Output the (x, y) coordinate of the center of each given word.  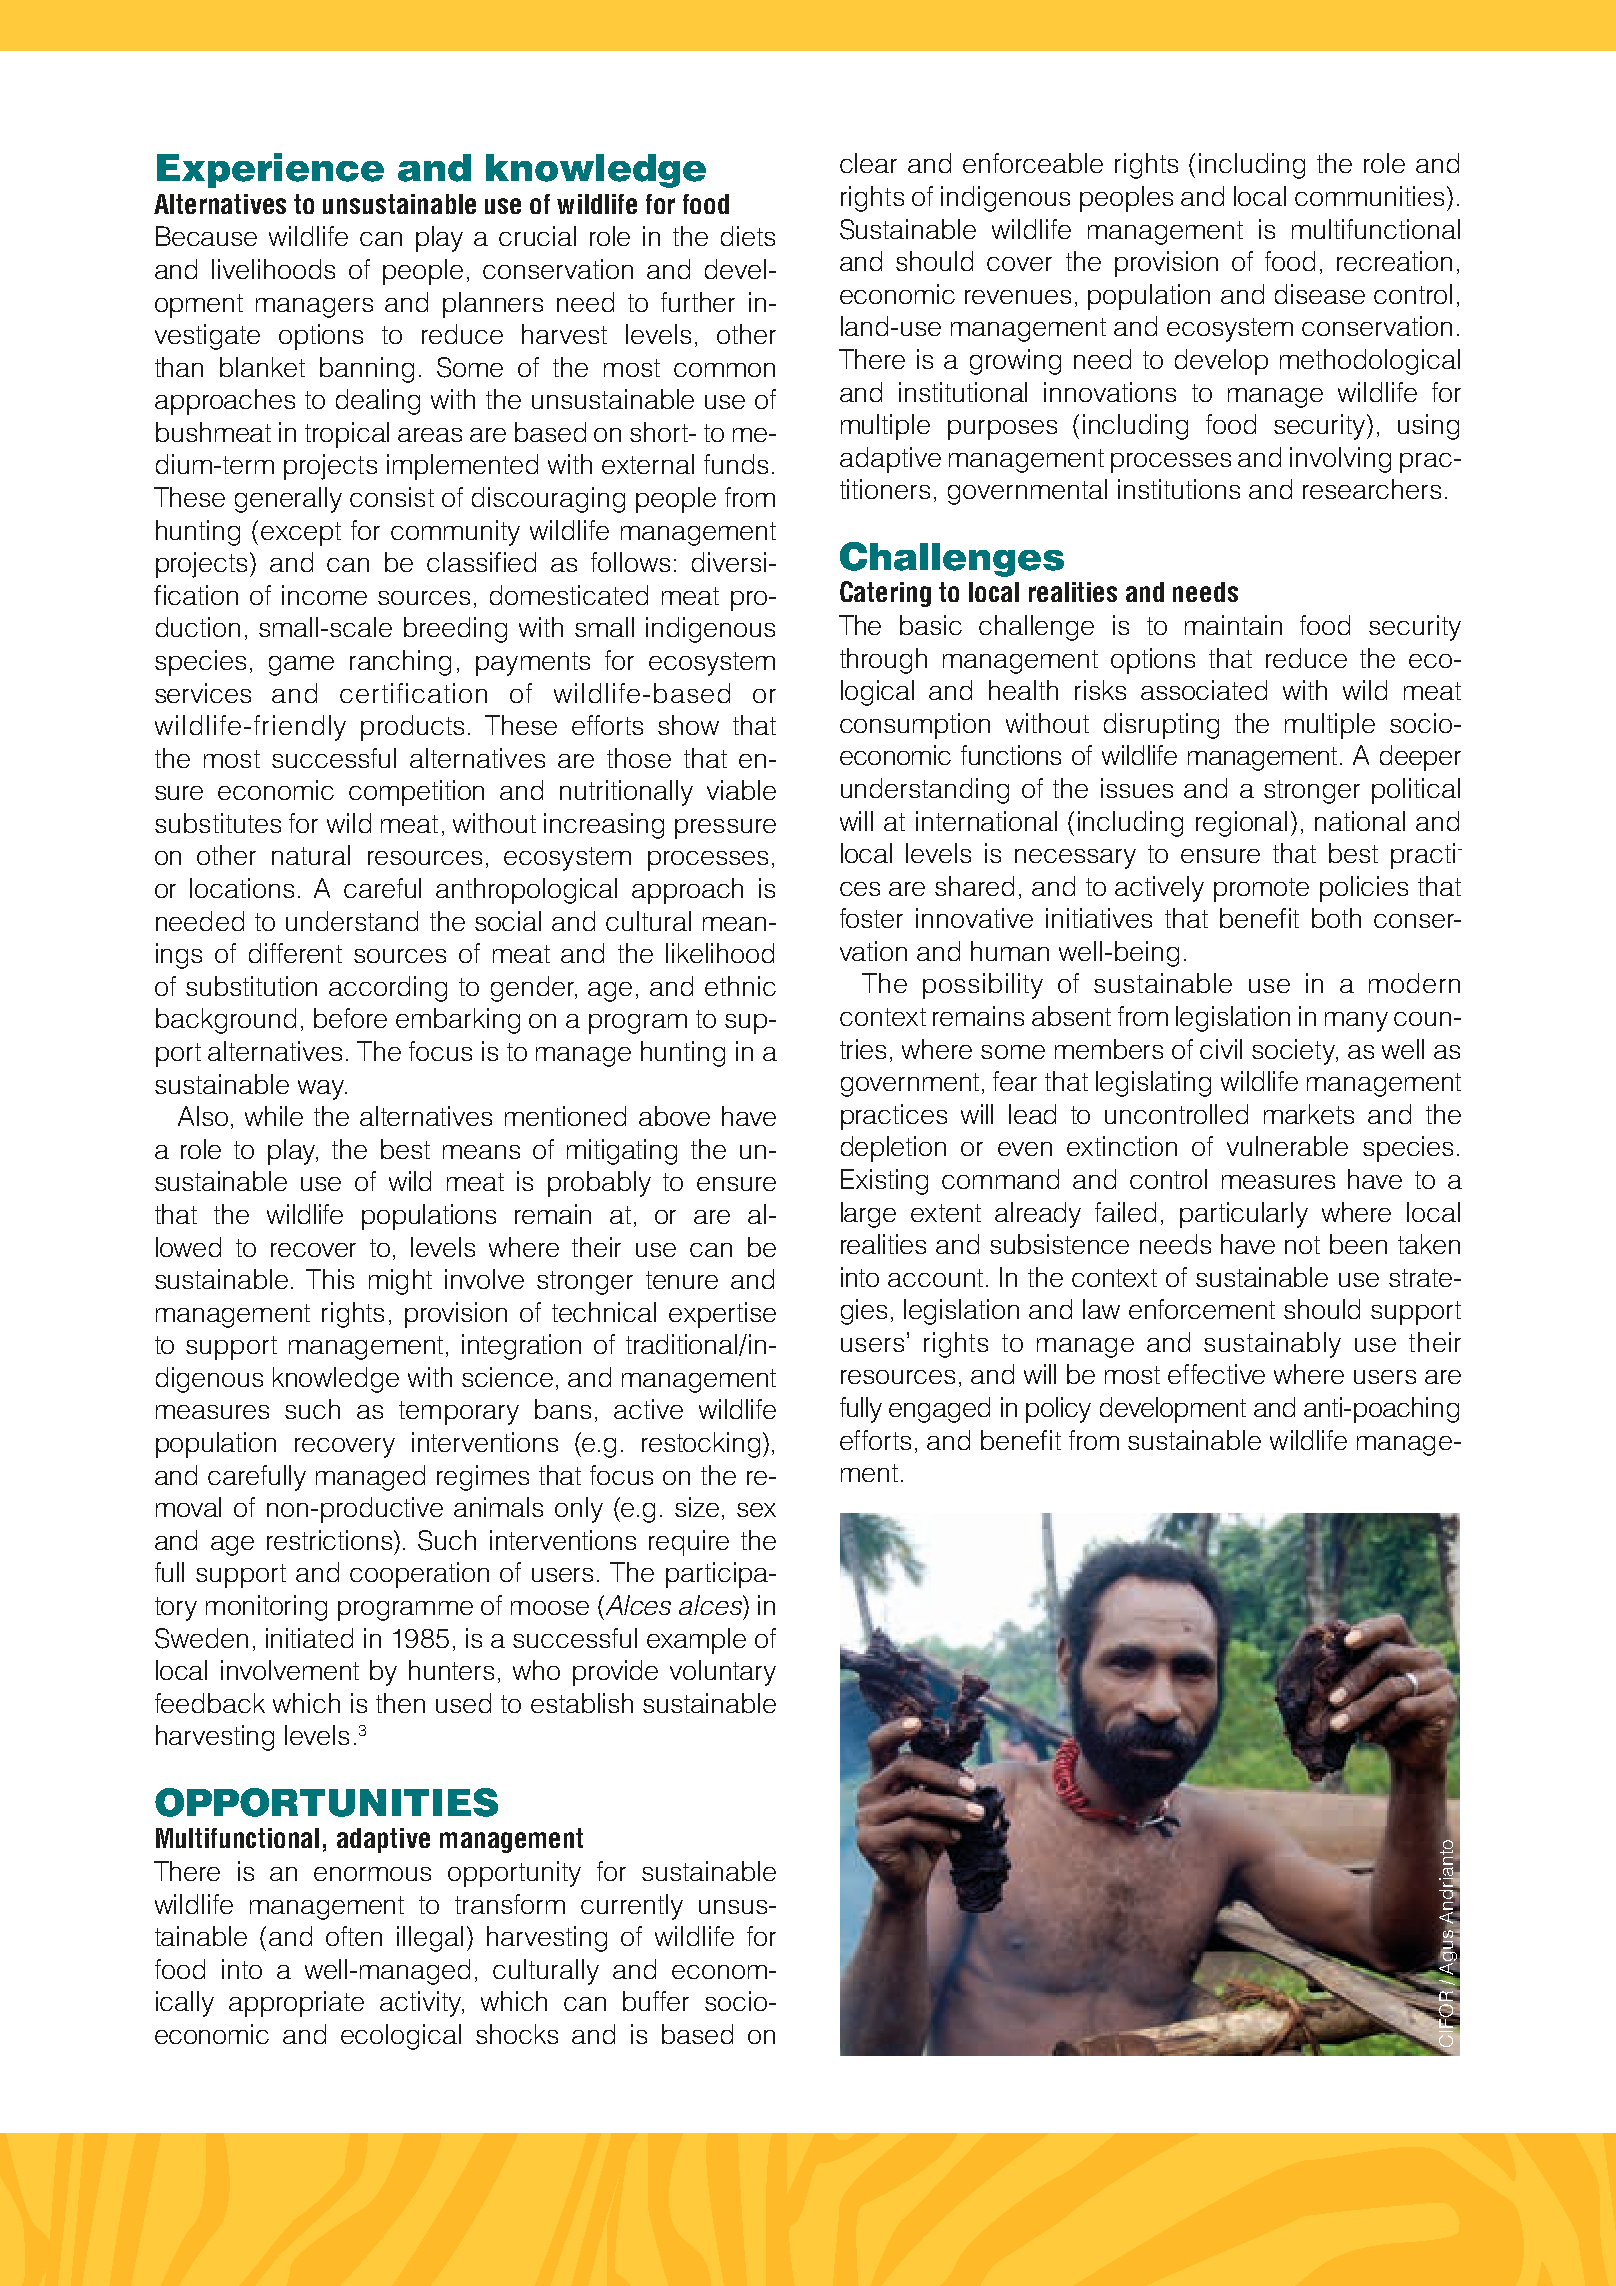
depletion (893, 1149)
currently (632, 1907)
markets (1309, 1114)
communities (1369, 196)
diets (748, 236)
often (354, 1936)
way (322, 1090)
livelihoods (273, 269)
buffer (656, 2001)
